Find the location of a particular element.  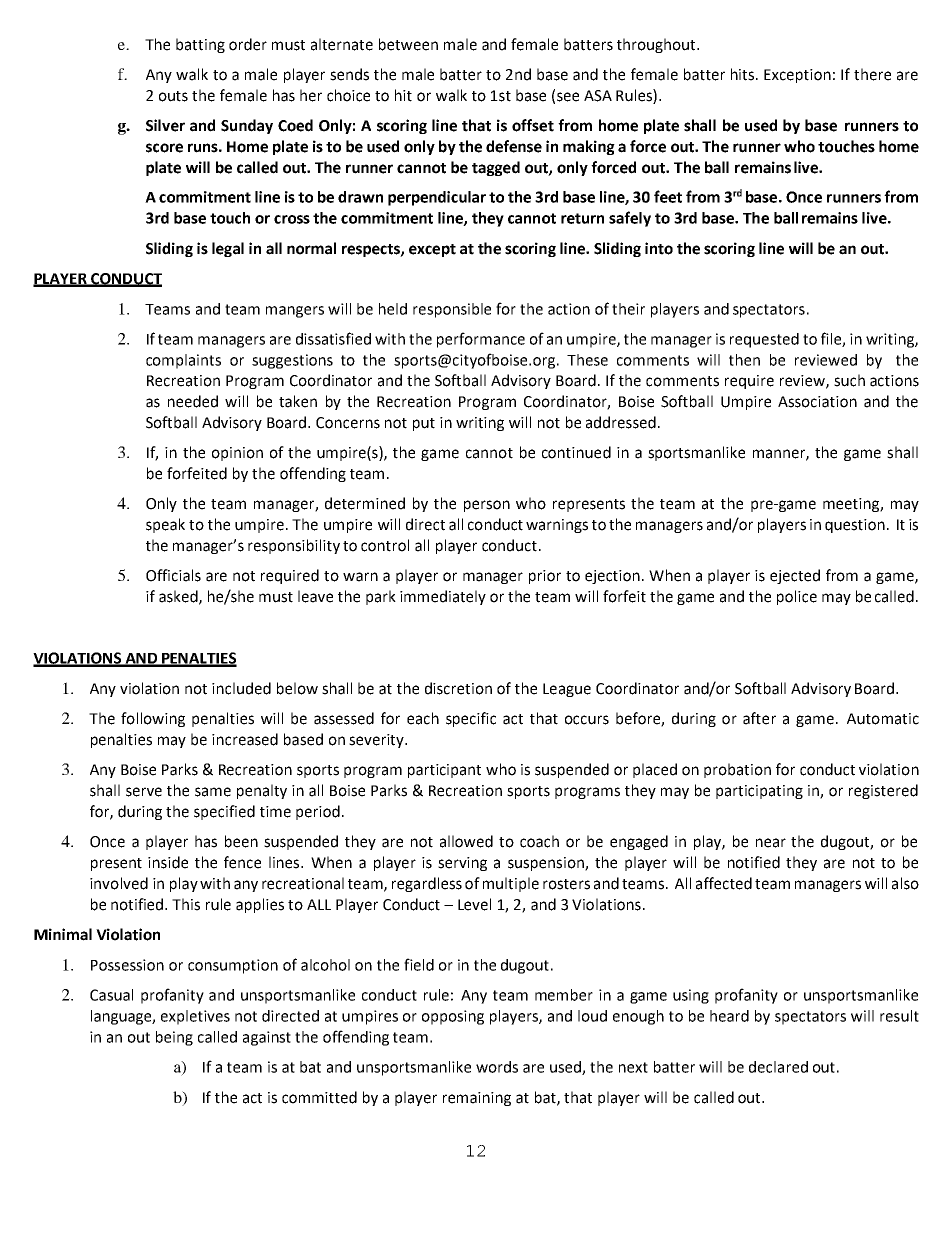

outs is located at coordinates (173, 96).
